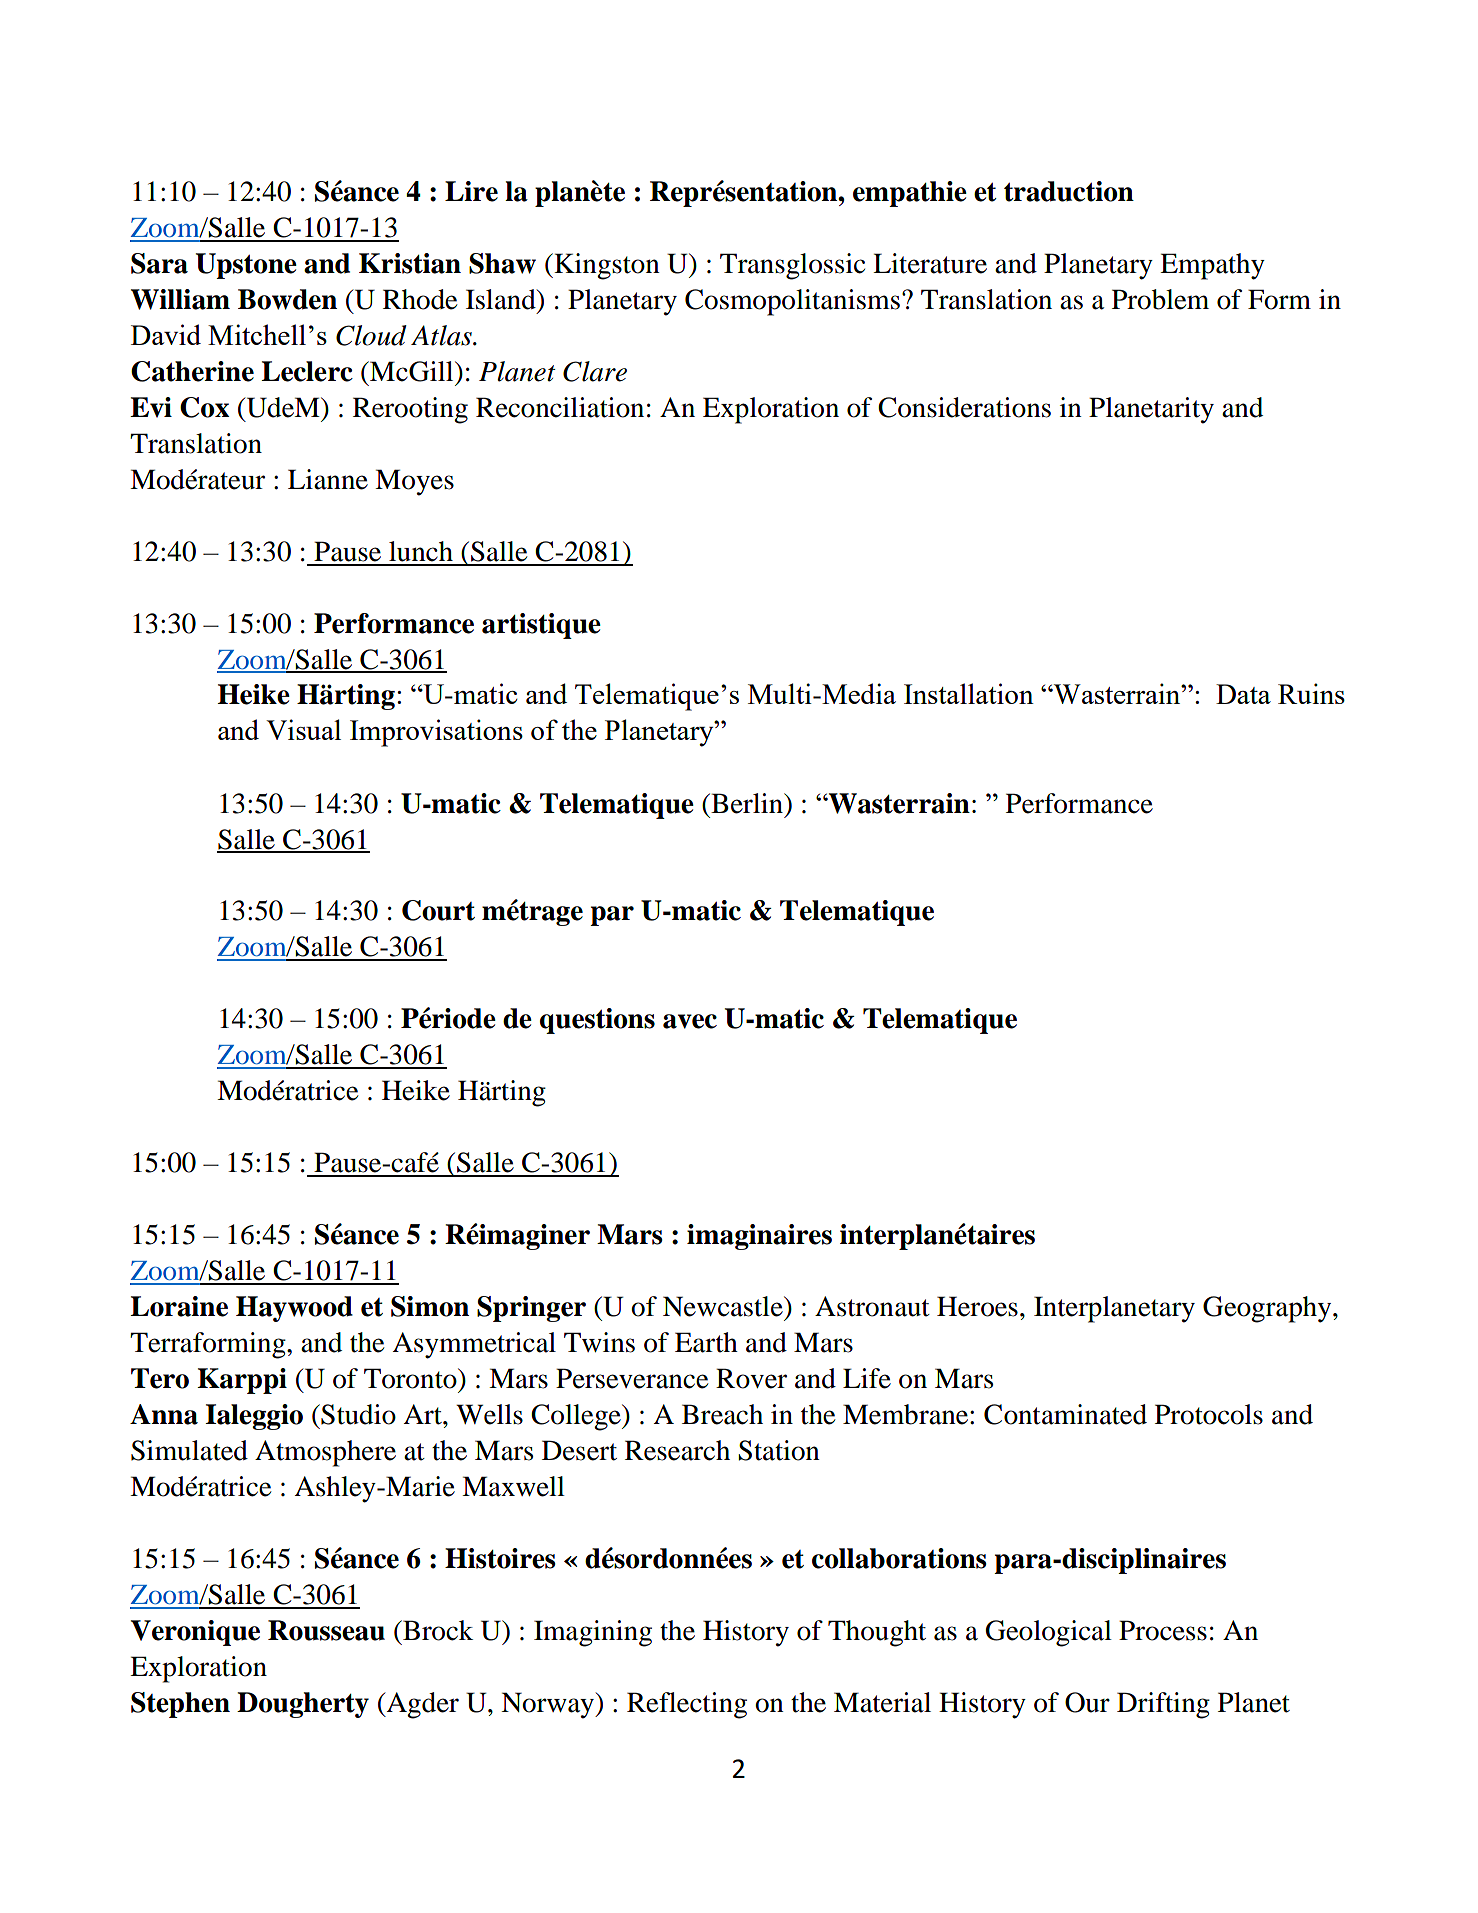  What do you see at coordinates (303, 729) in the screenshot?
I see `Visual` at bounding box center [303, 729].
